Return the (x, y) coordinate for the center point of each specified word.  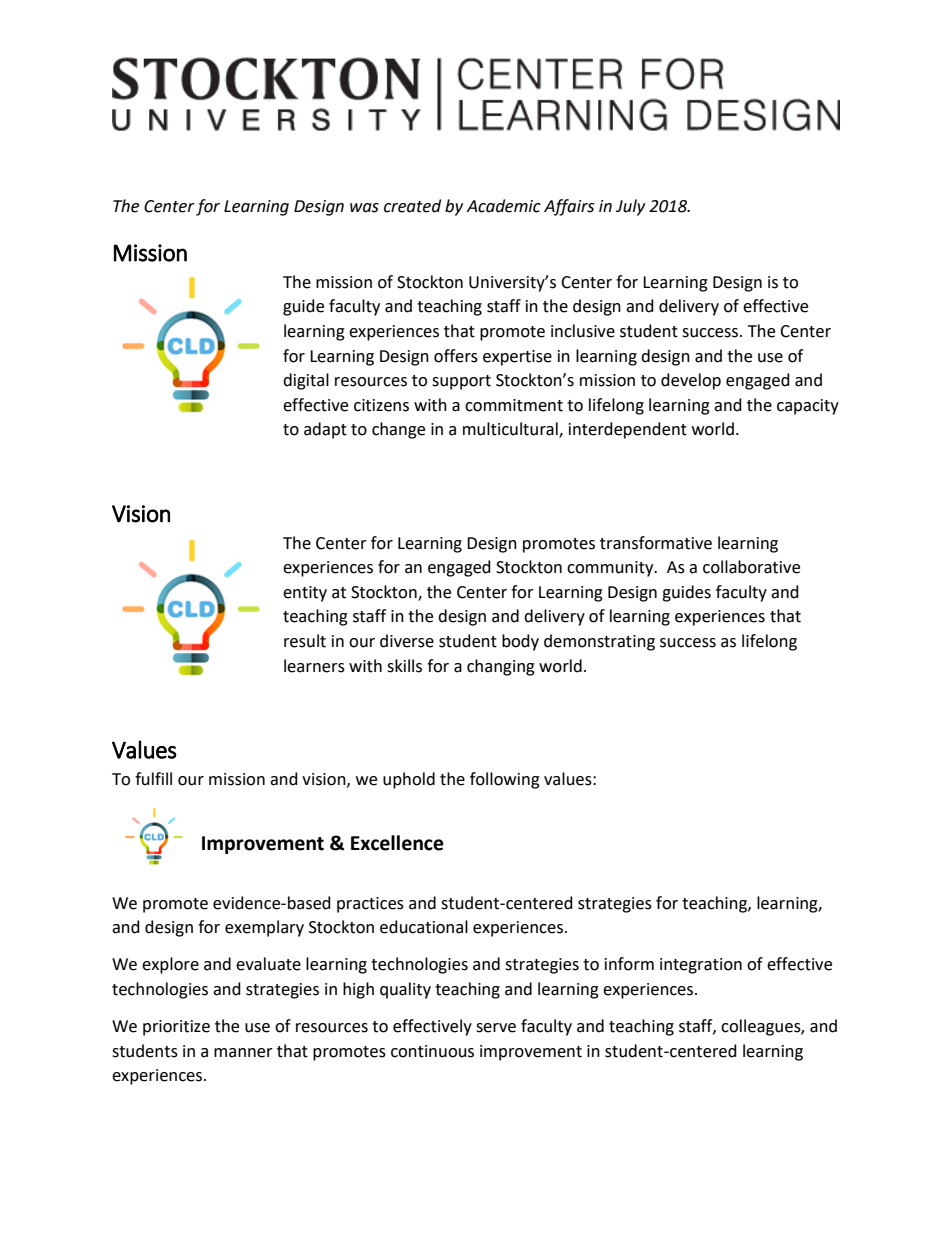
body (520, 642)
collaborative (751, 567)
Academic (504, 206)
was (364, 208)
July (630, 207)
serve (496, 1028)
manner (243, 1053)
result (305, 641)
